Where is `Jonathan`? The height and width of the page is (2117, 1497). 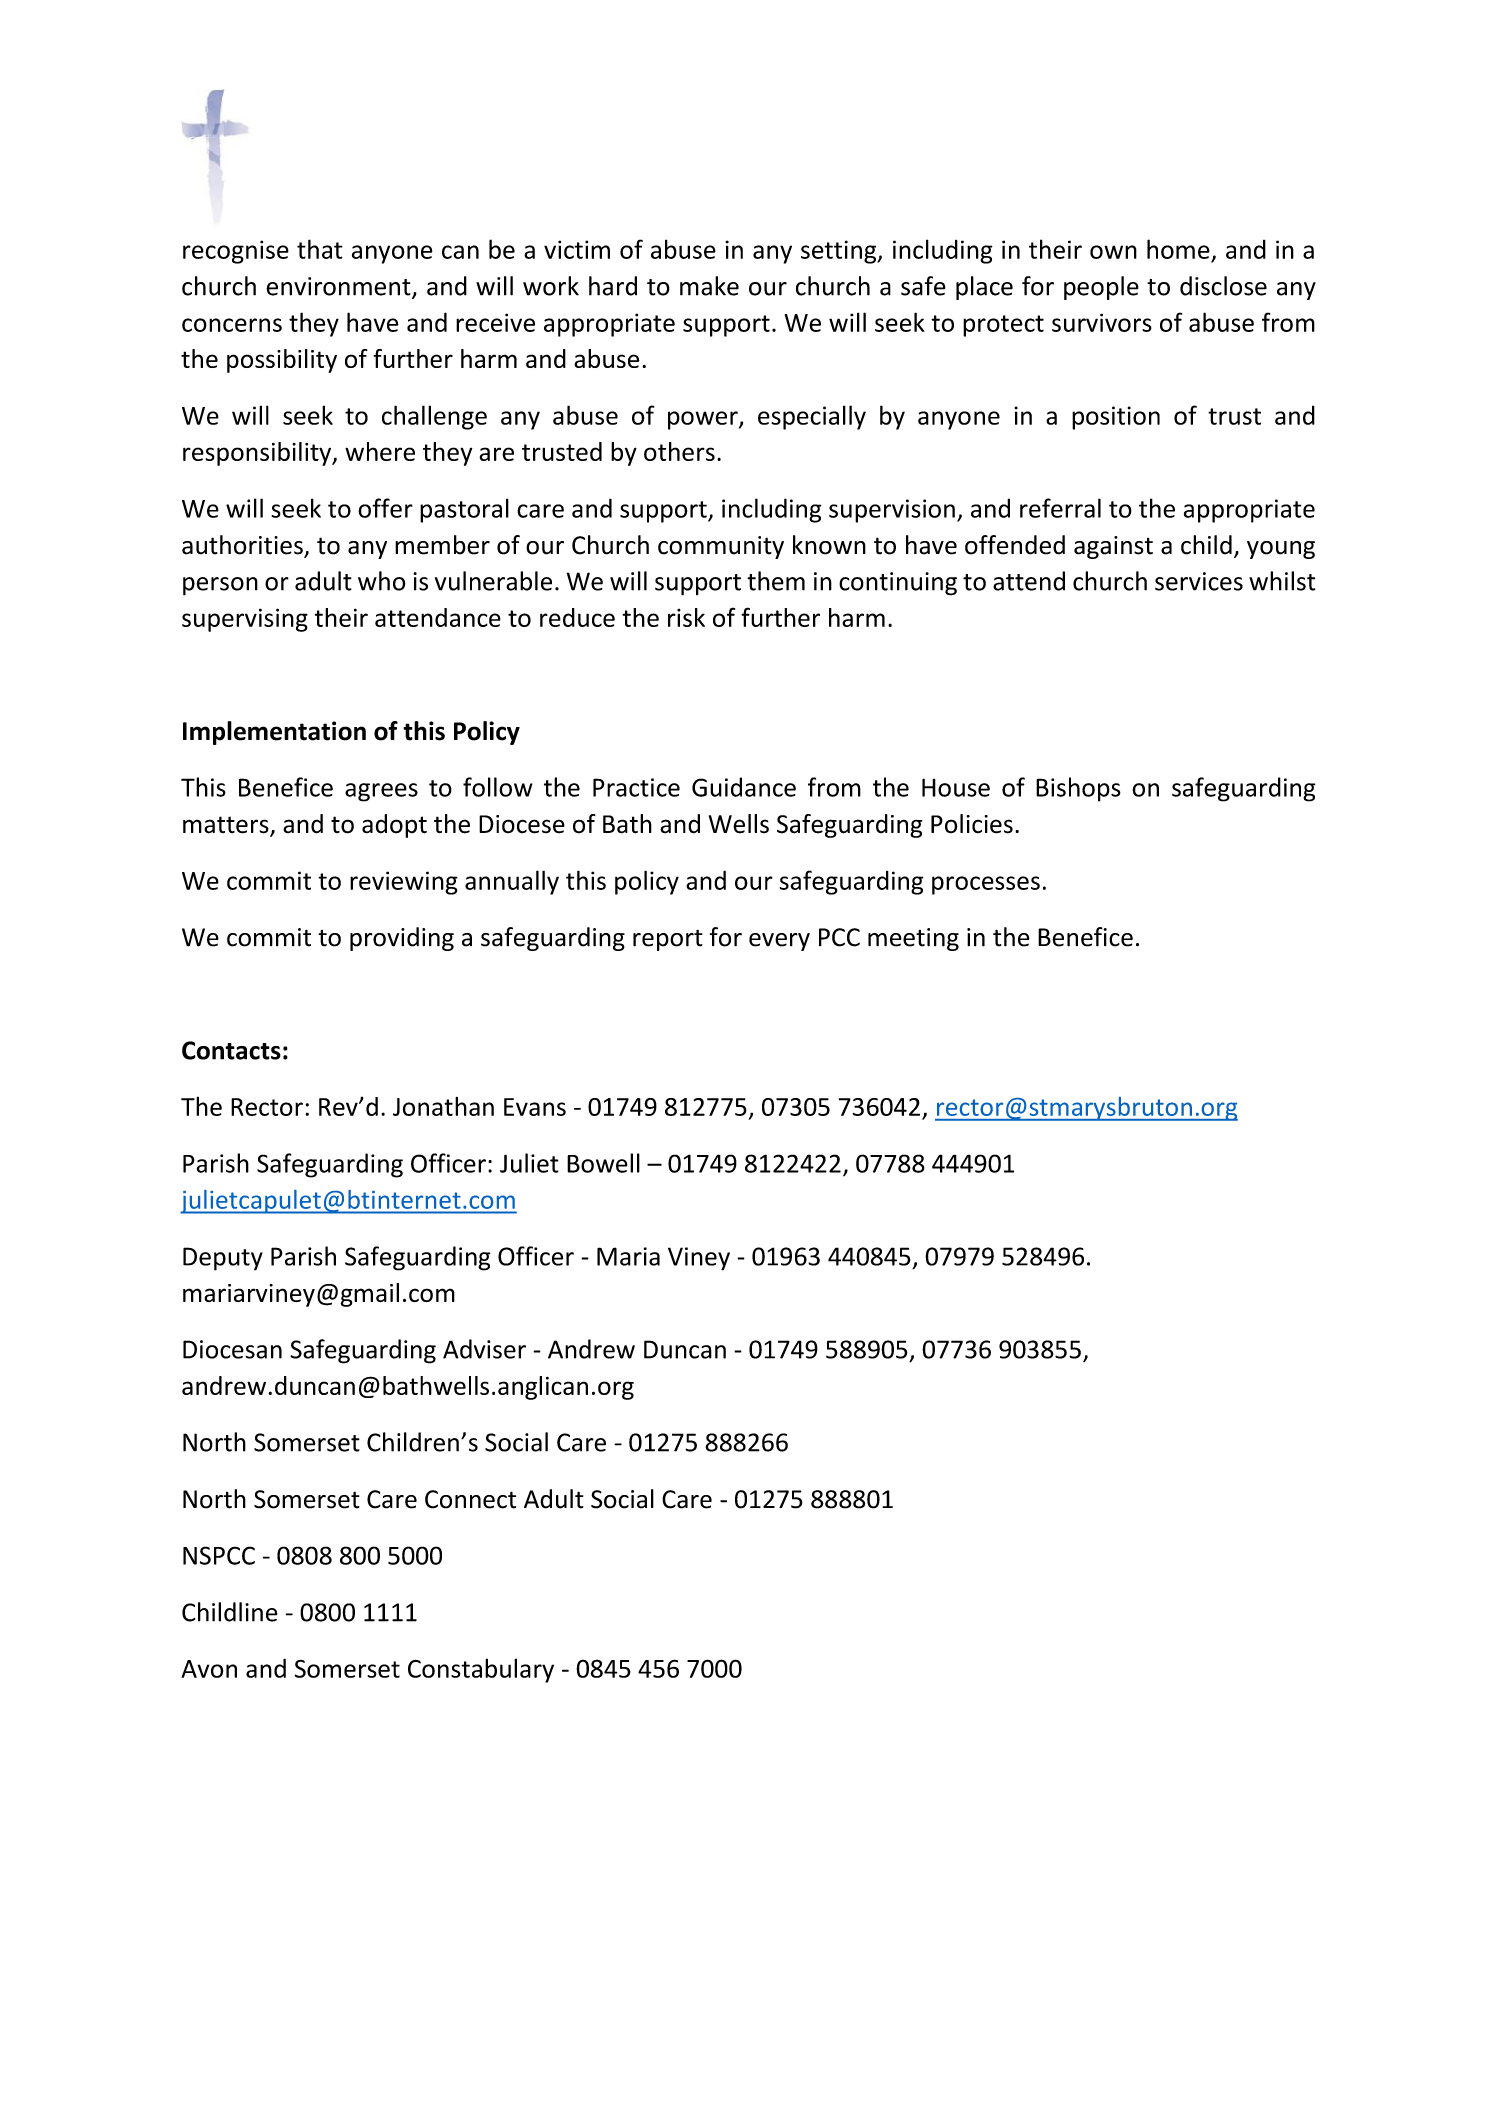
Jonathan is located at coordinates (443, 1106).
